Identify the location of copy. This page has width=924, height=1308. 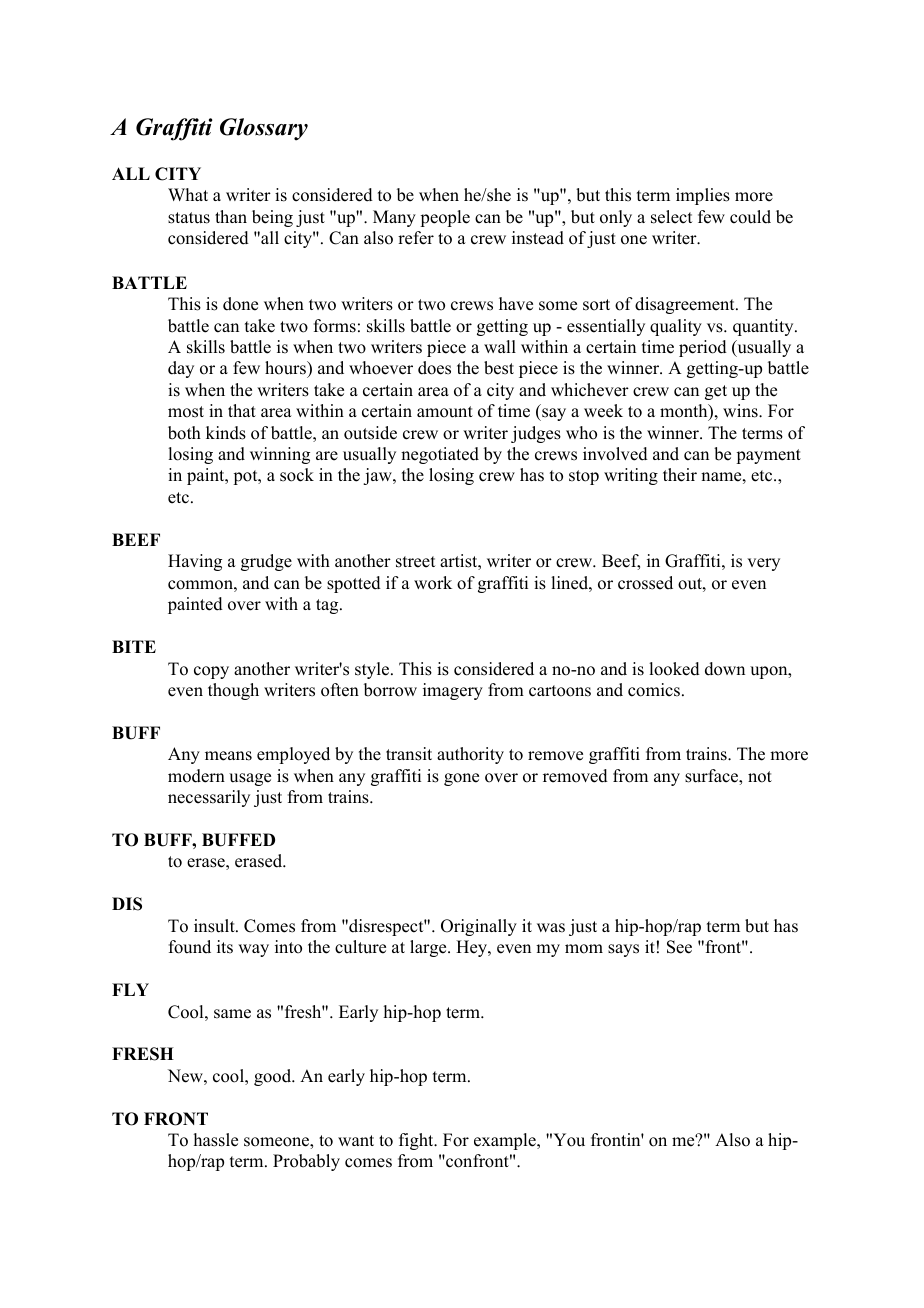
(211, 672).
